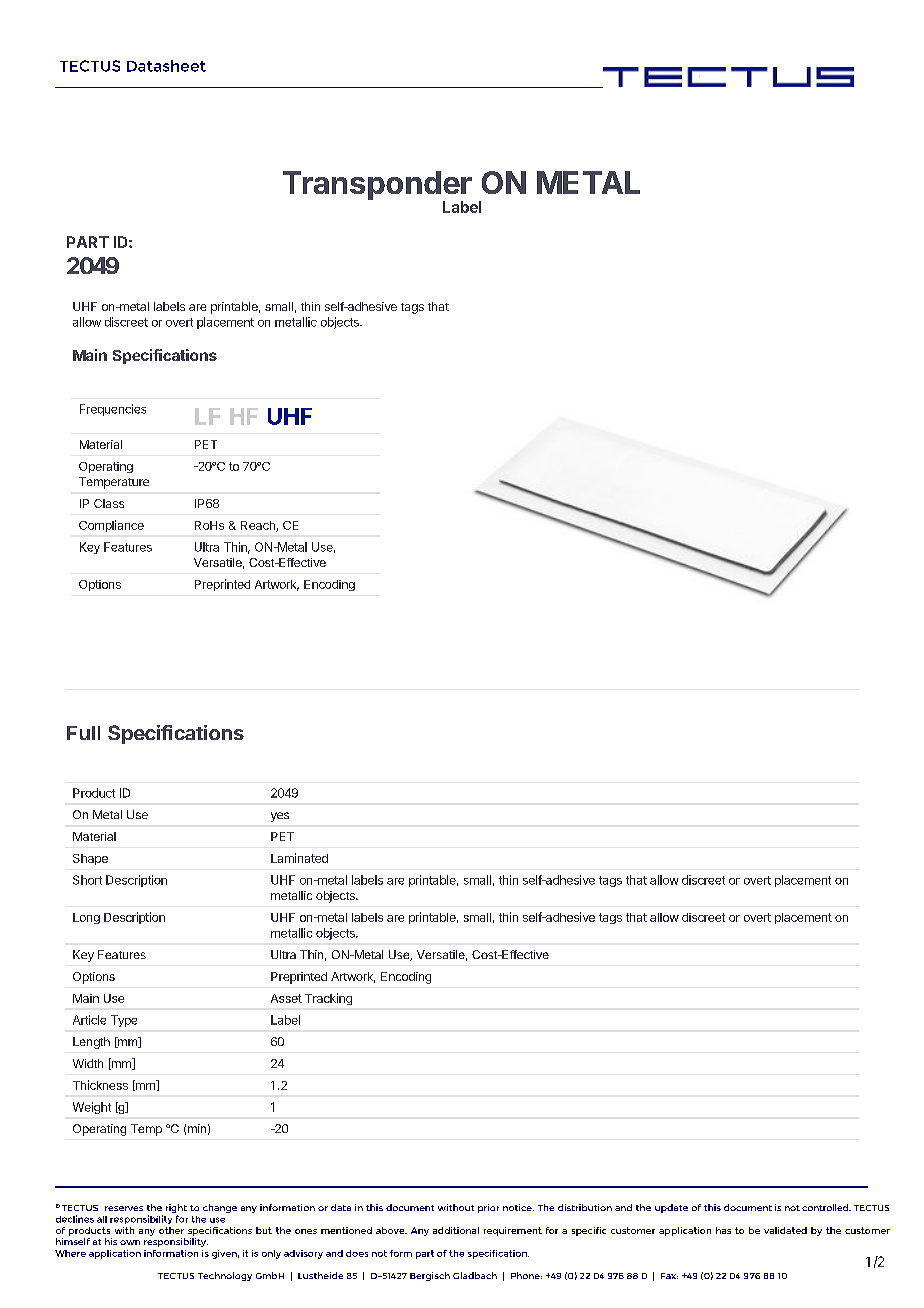  I want to click on Full, so click(83, 733).
